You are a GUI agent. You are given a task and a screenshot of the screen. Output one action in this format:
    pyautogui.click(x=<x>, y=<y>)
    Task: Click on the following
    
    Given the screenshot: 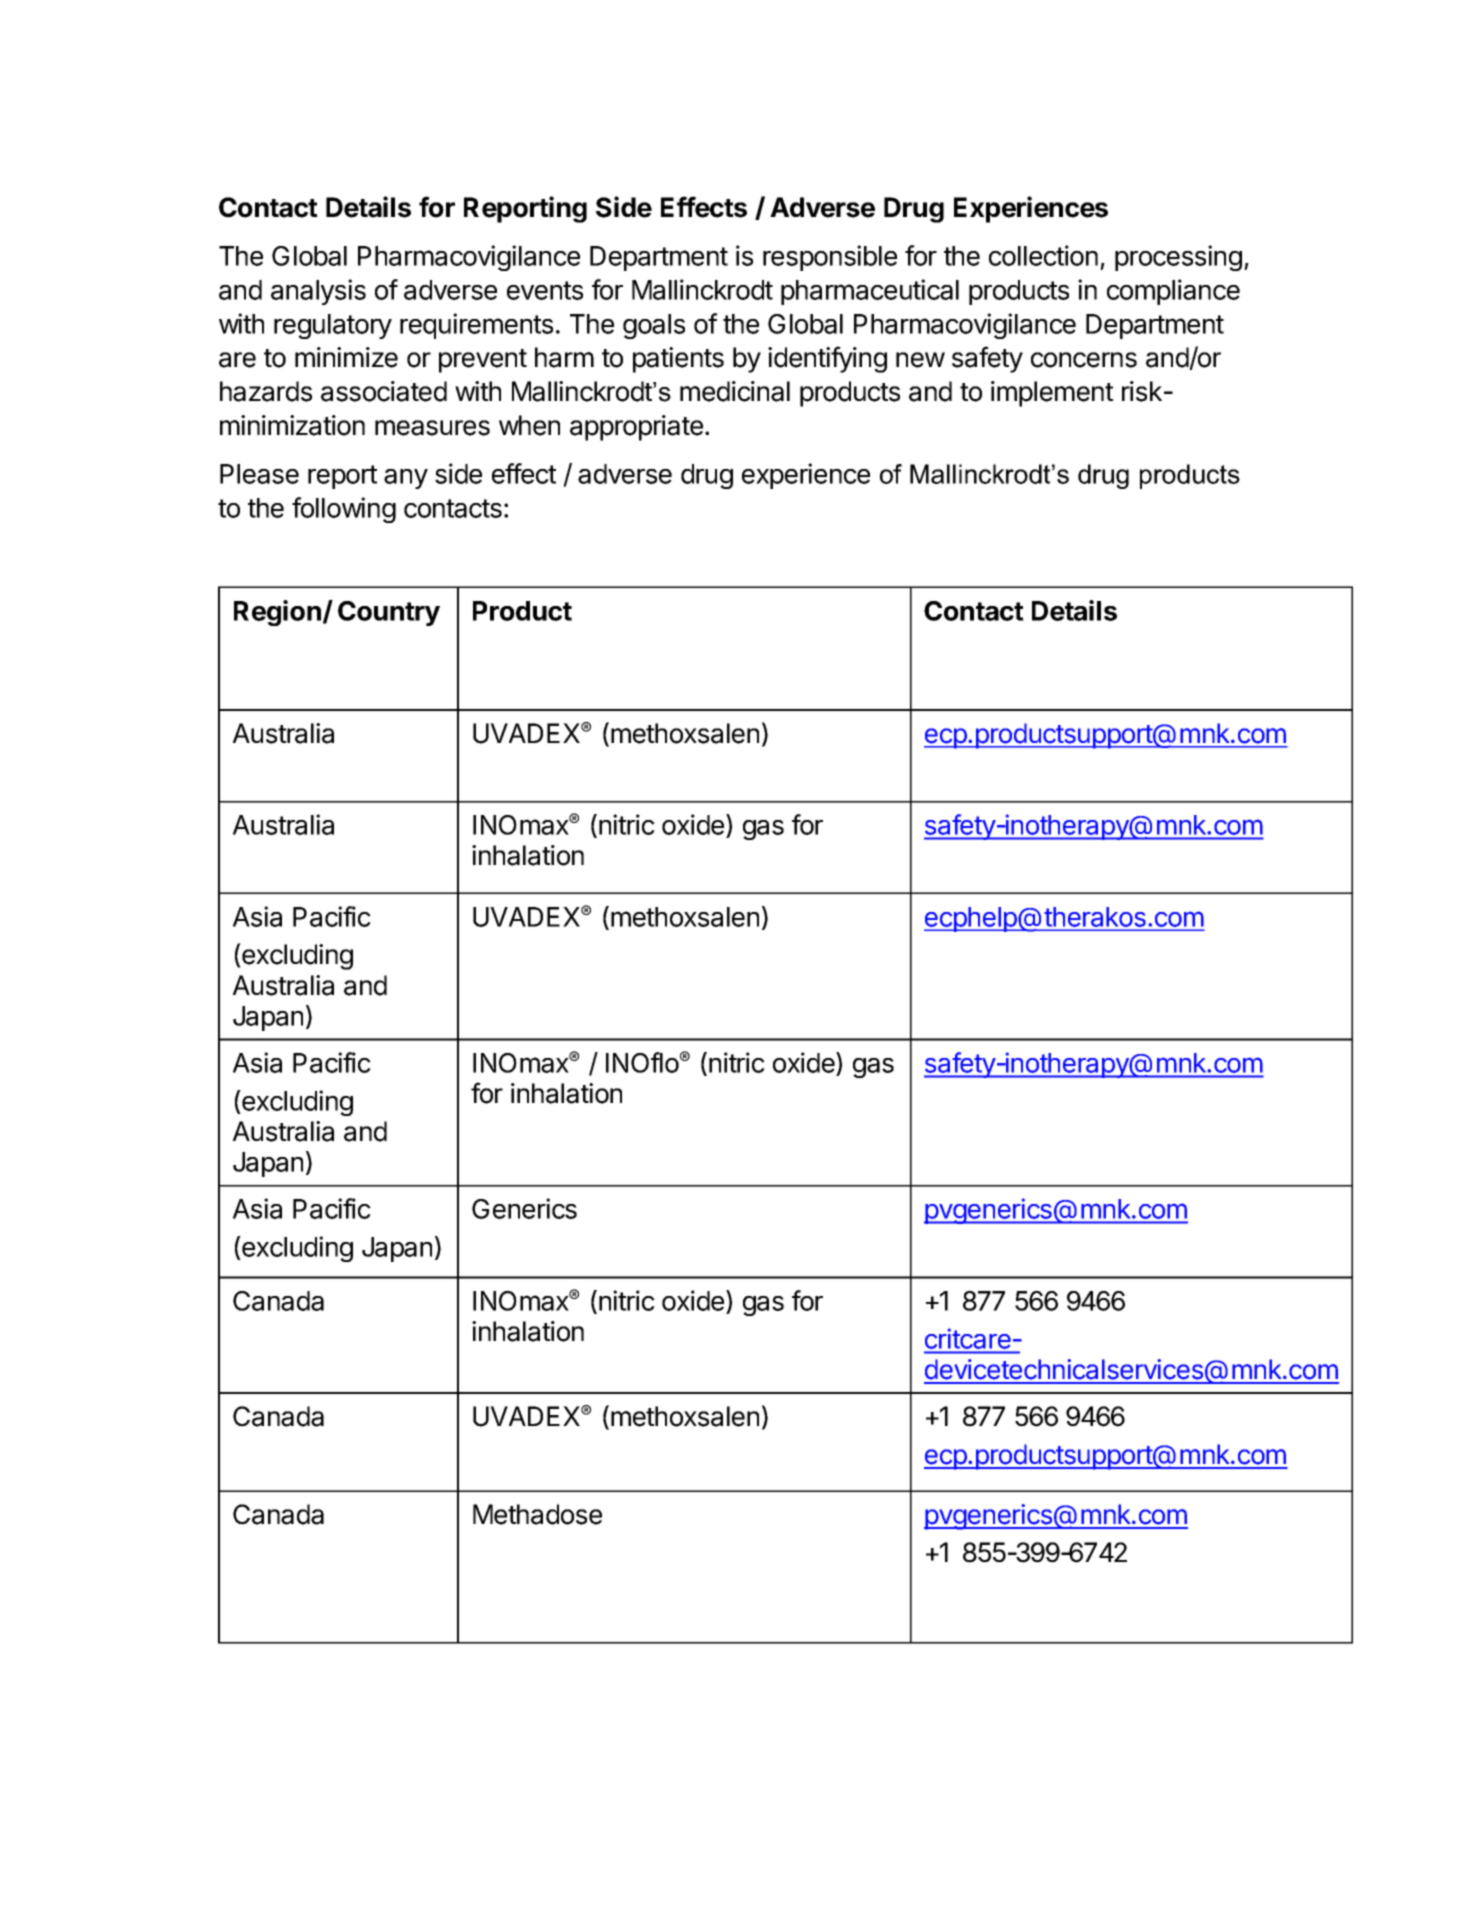 What is the action you would take?
    pyautogui.click(x=344, y=510)
